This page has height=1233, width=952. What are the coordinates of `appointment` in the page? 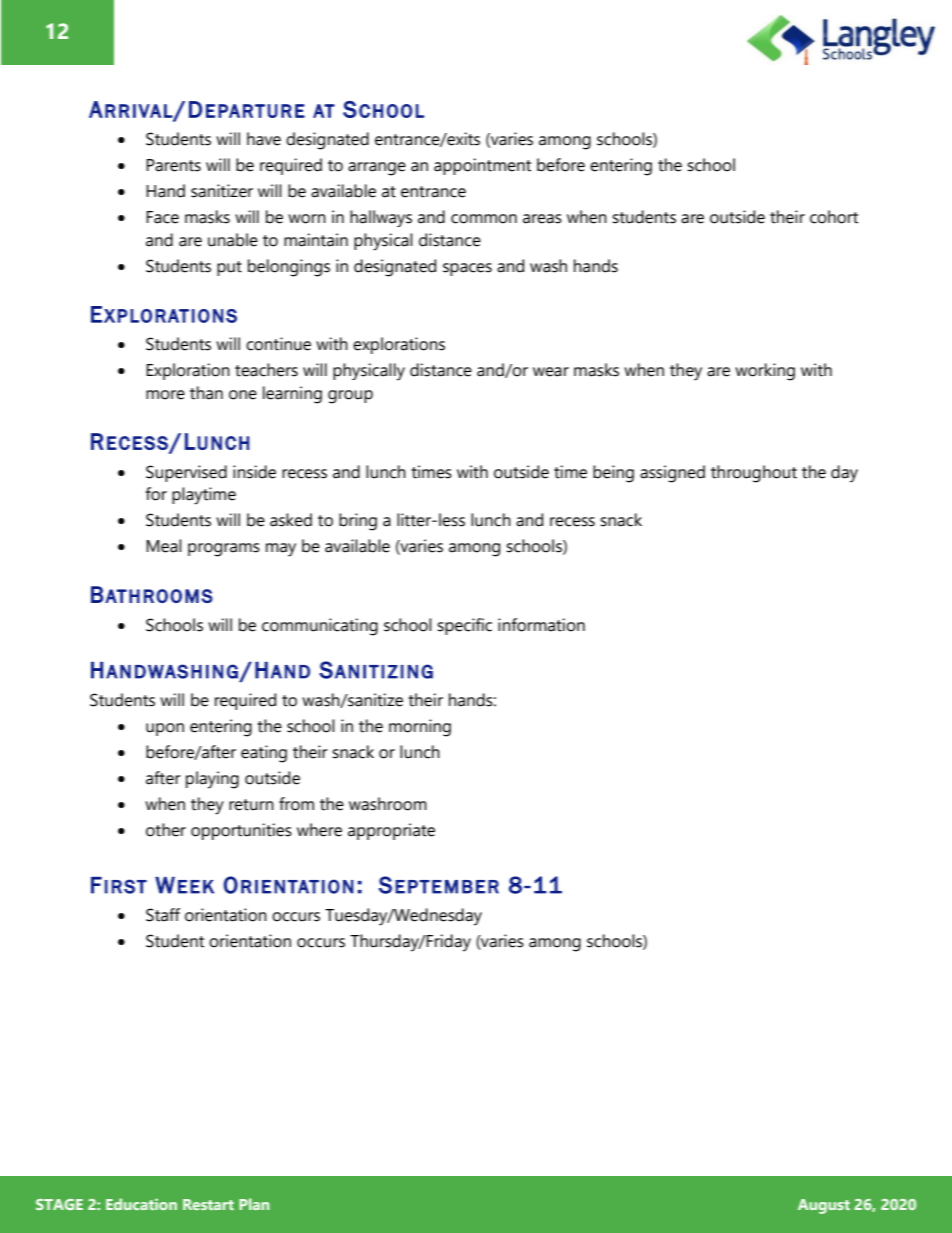 It's located at (482, 166).
